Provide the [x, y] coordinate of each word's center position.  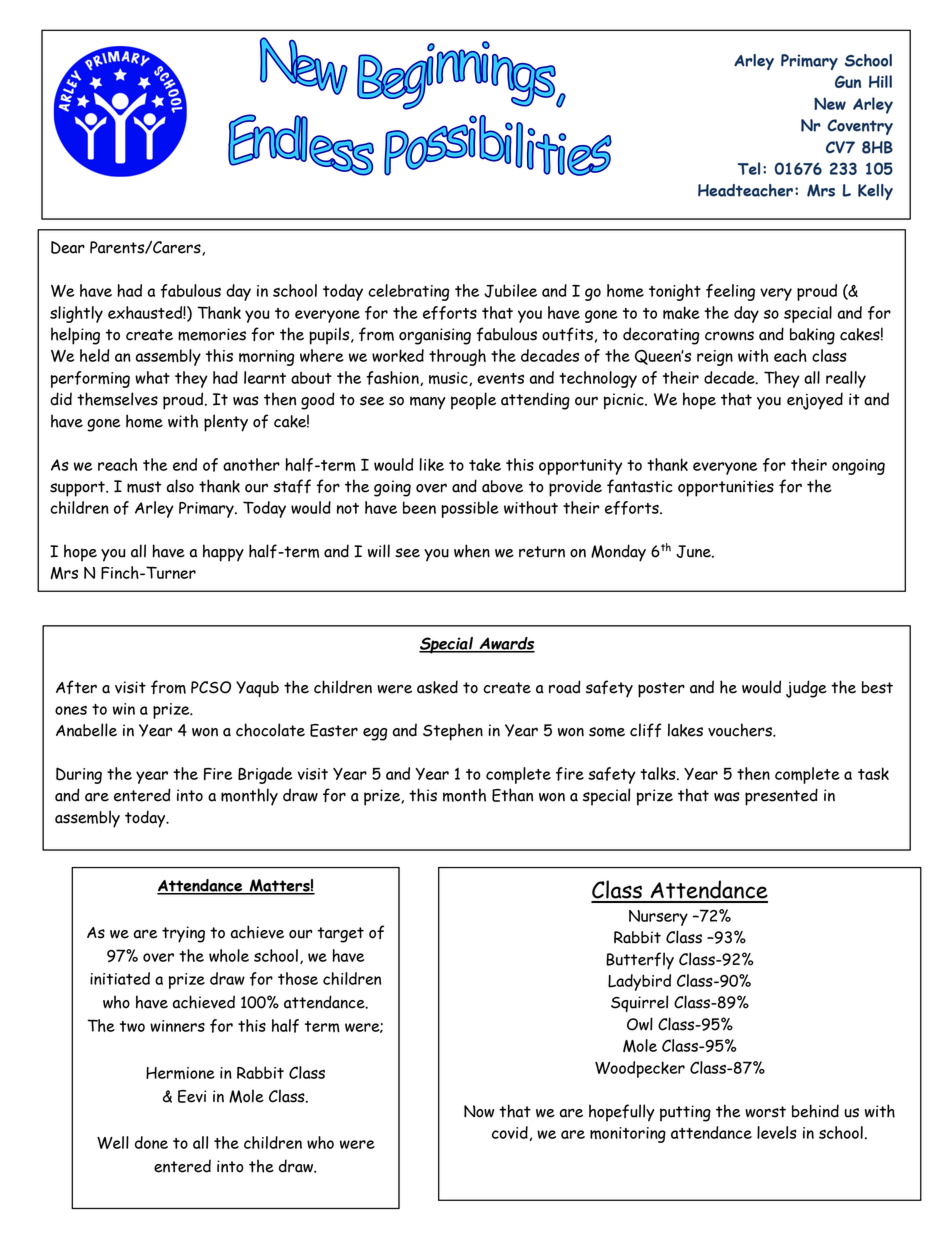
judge [806, 689]
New [830, 103]
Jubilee [510, 291]
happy [223, 553]
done [151, 1142]
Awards [506, 644]
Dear [68, 247]
